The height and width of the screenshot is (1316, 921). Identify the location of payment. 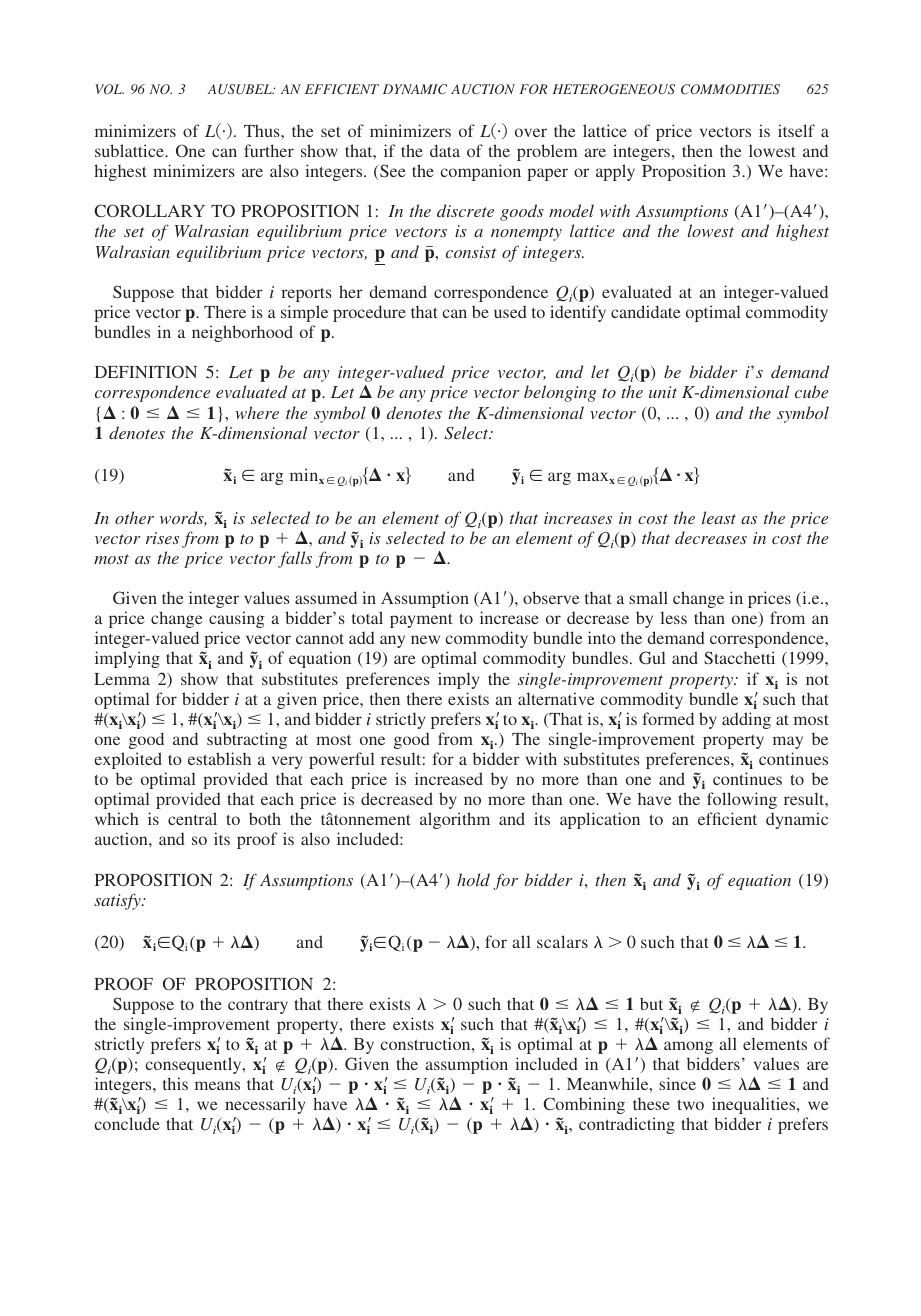
(421, 621).
